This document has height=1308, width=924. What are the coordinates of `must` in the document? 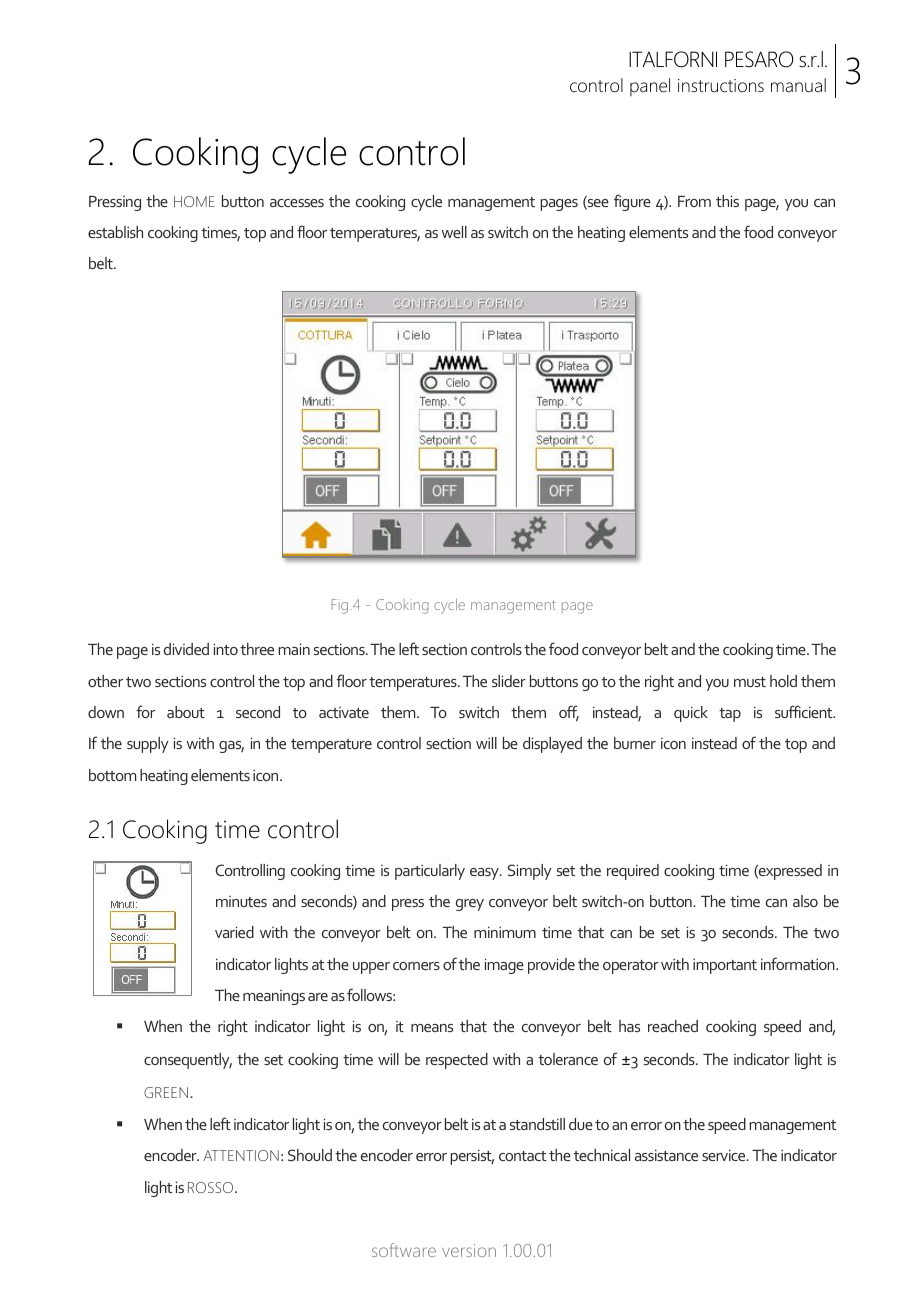 It's located at (750, 682).
